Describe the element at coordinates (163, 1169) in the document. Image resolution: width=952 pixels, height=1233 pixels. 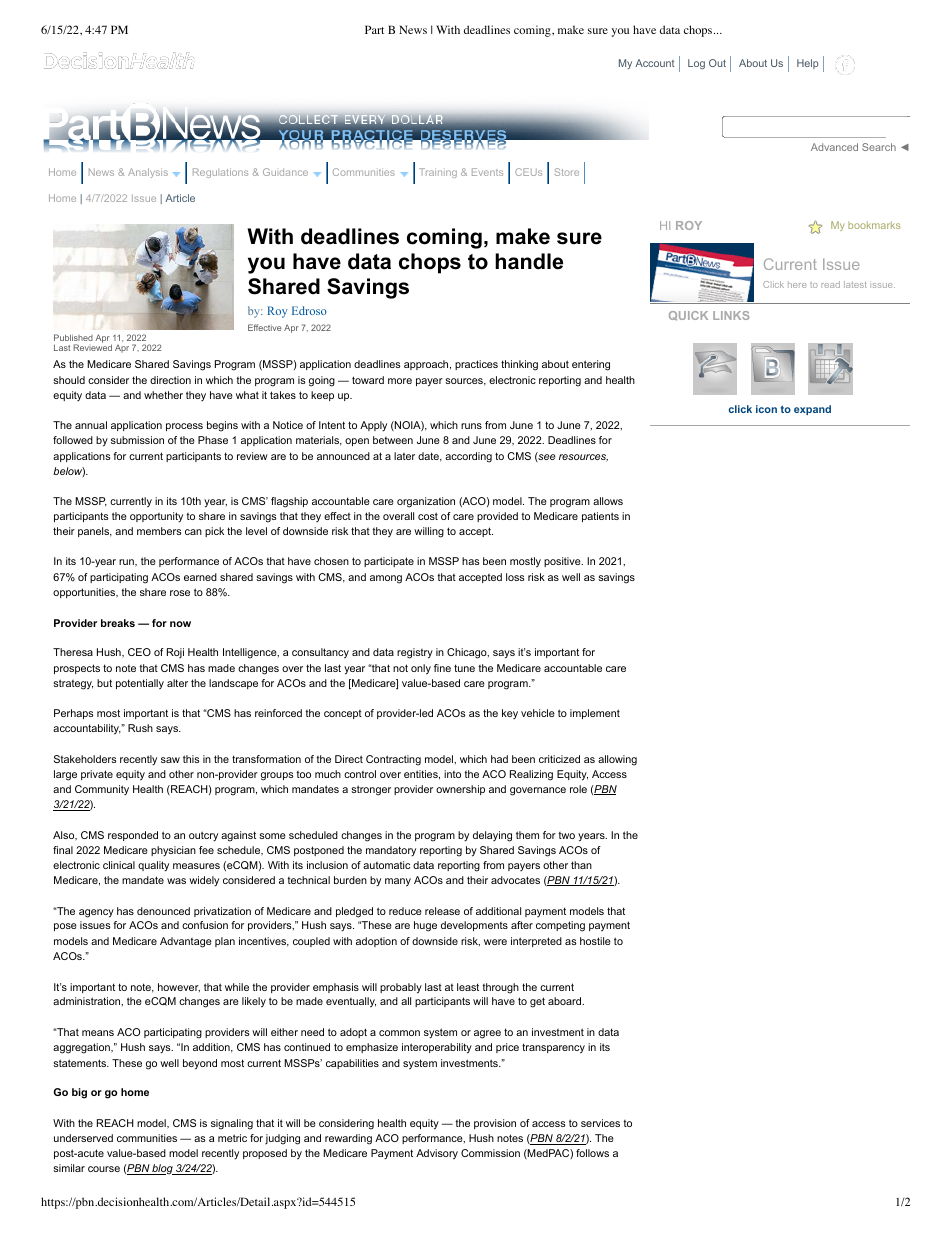
I see `blog` at that location.
